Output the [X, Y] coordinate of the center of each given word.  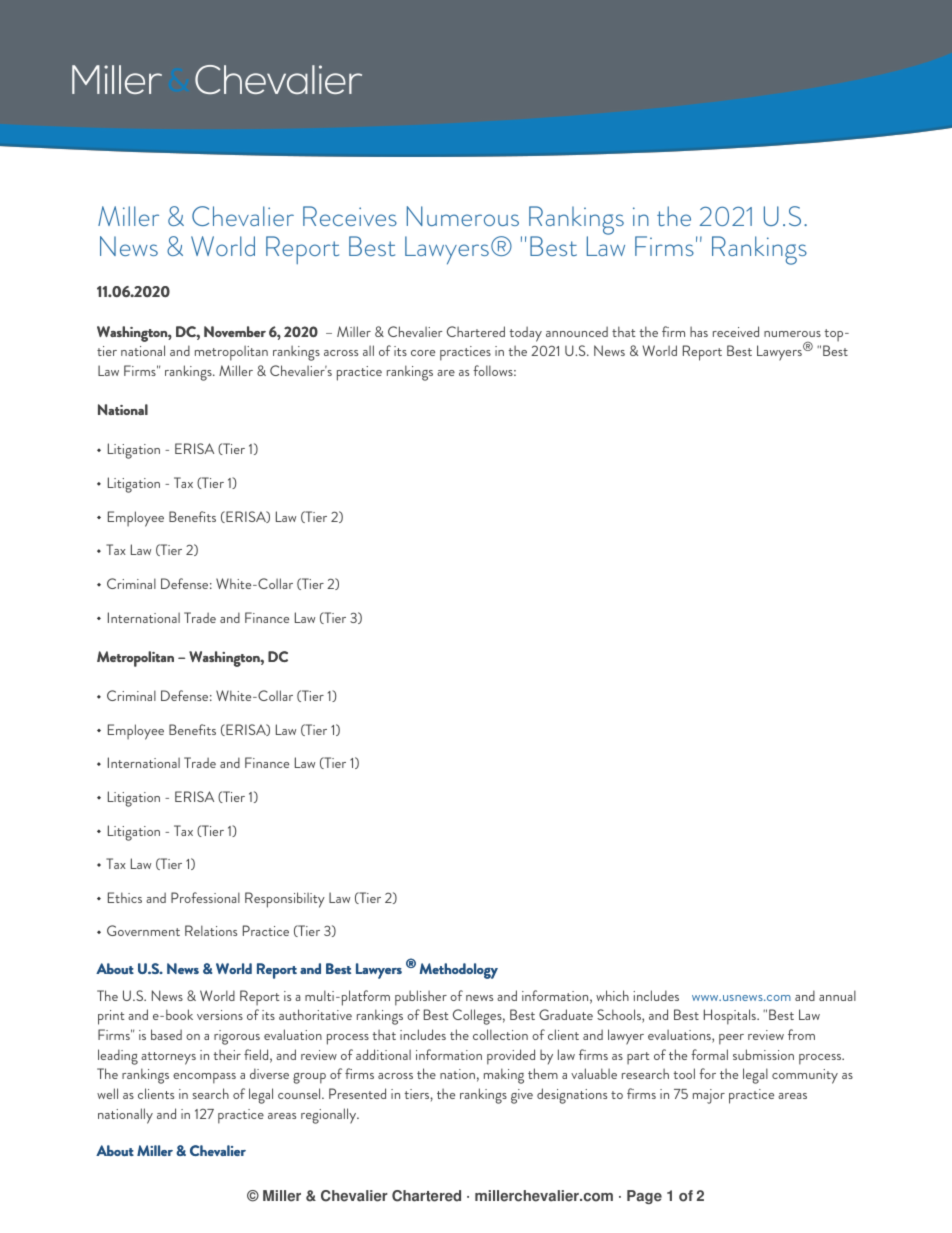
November [235, 331]
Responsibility [285, 900]
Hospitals [731, 1017]
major [709, 1096]
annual [837, 995]
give [522, 1096]
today [525, 334]
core [423, 353]
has [699, 331]
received [736, 331]
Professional [205, 897]
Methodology [458, 971]
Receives [350, 216]
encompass [204, 1078]
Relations [211, 930]
